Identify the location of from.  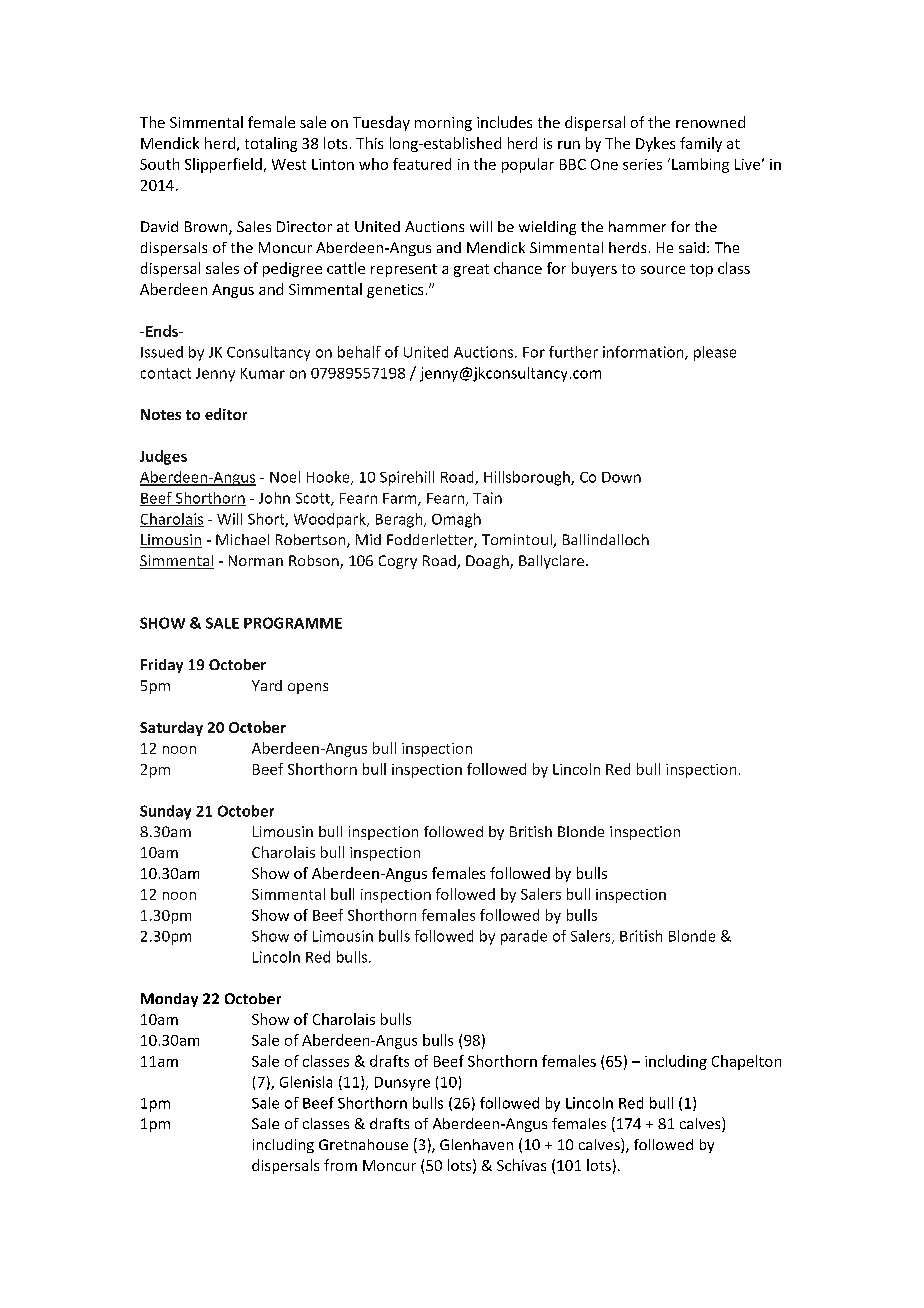
(340, 1165).
